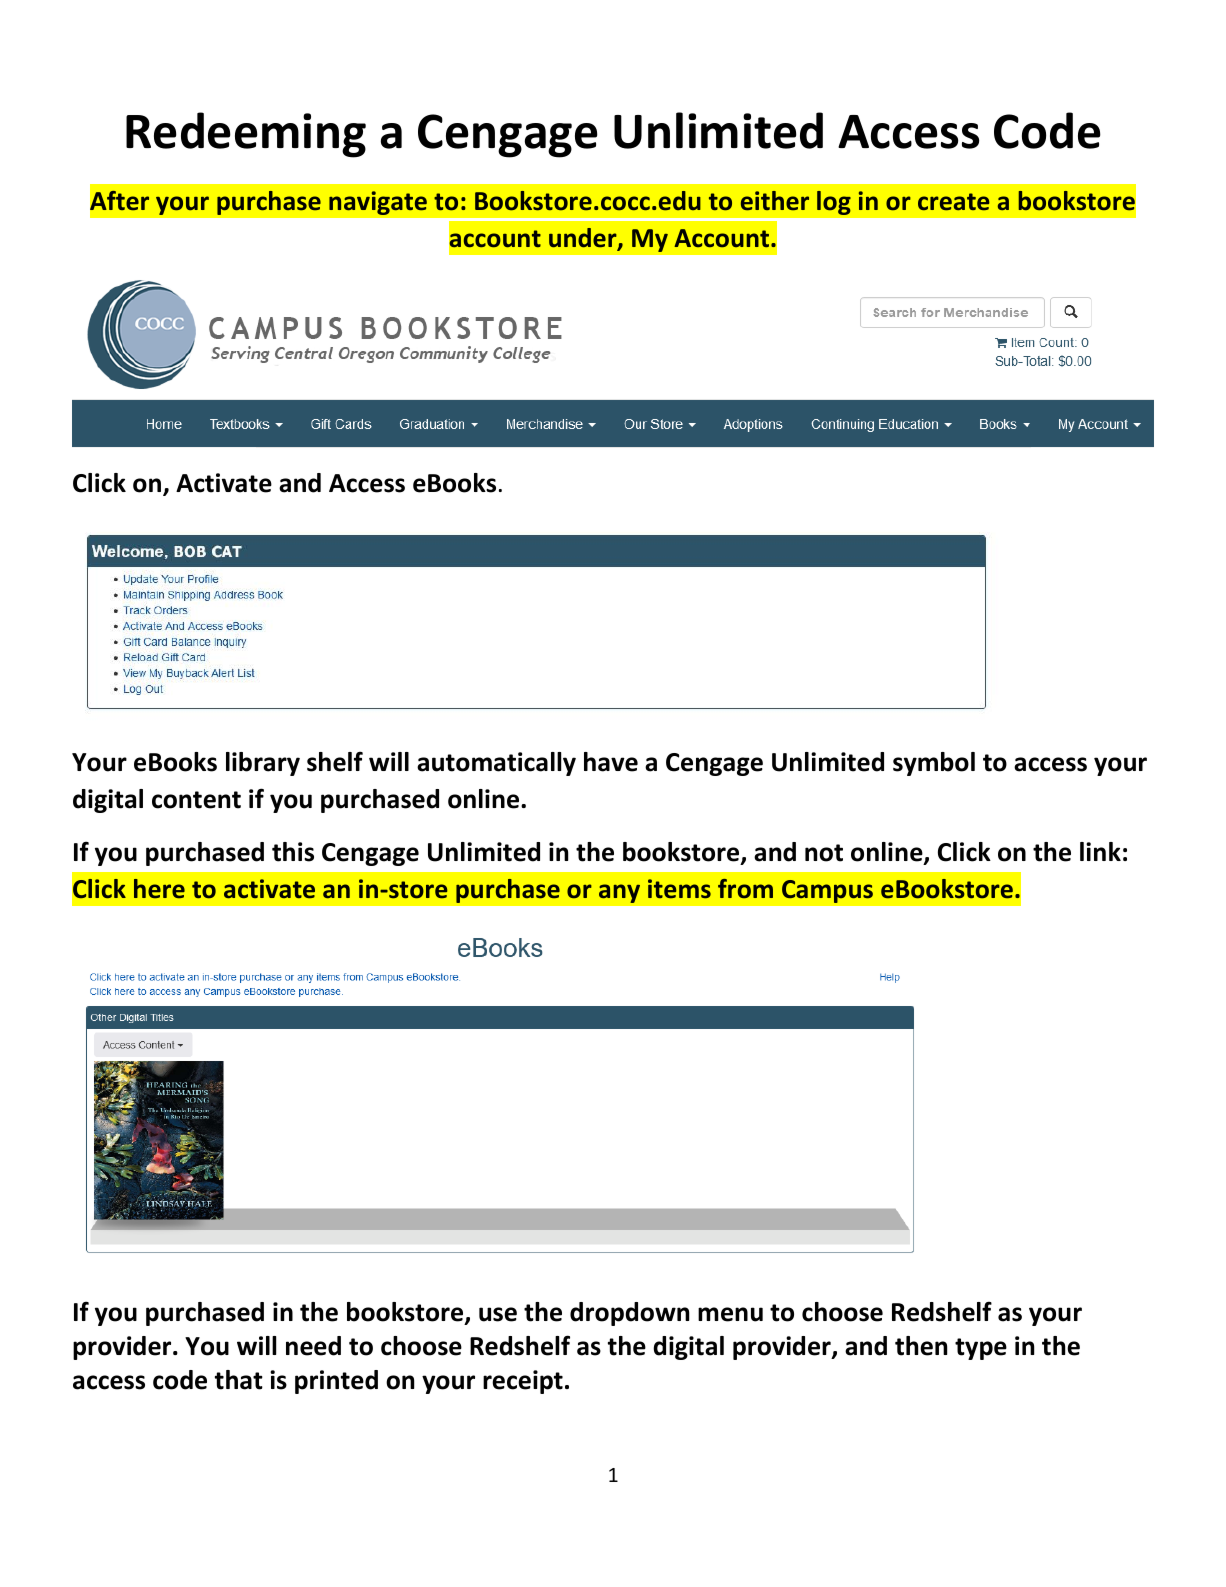 This image has height=1587, width=1226. Describe the element at coordinates (827, 891) in the image. I see `Campus` at that location.
